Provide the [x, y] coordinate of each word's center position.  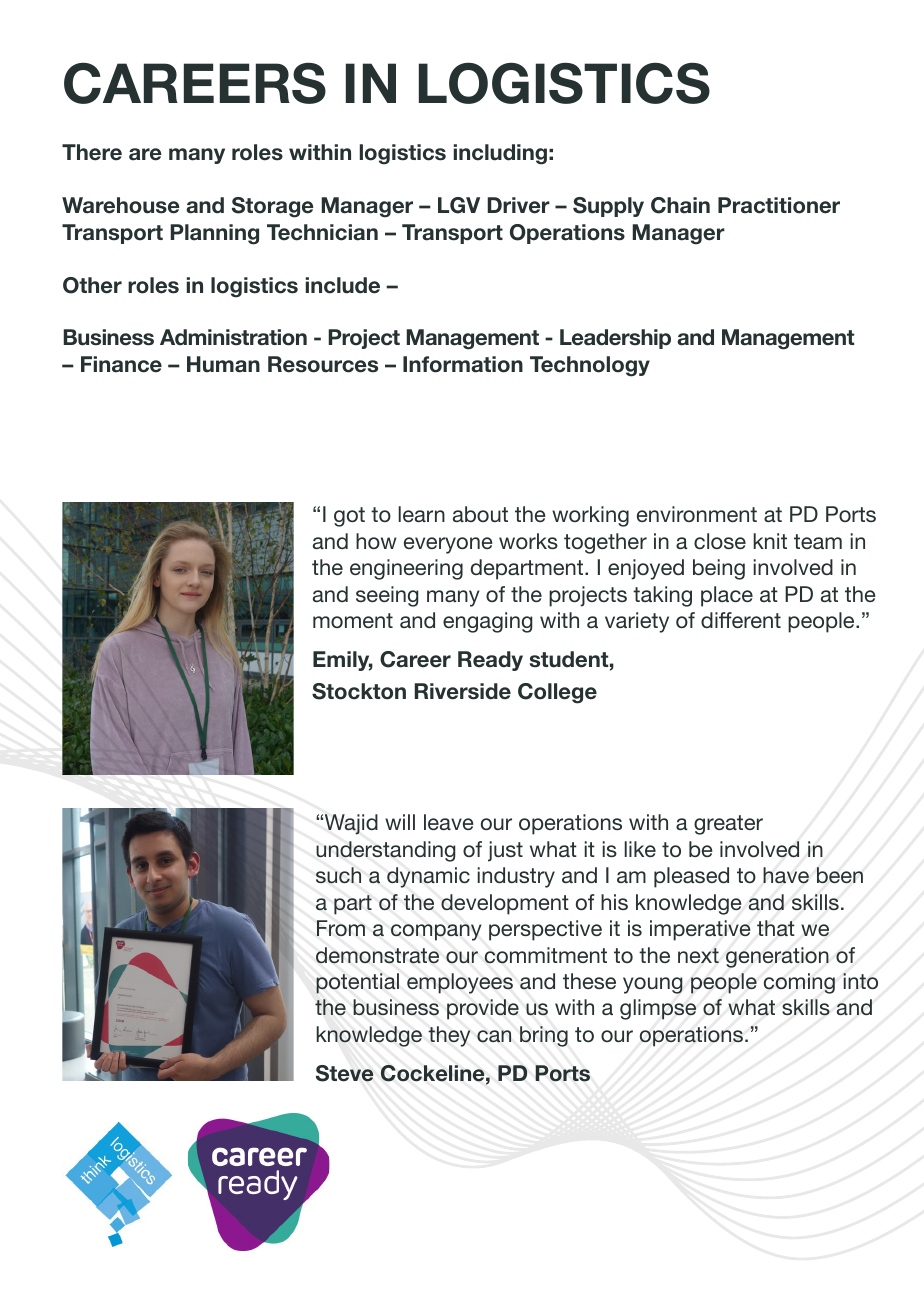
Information [463, 364]
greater [728, 825]
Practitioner [779, 205]
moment [353, 620]
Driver [518, 205]
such [338, 875]
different [741, 620]
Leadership [615, 339]
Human [223, 364]
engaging [488, 622]
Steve [344, 1073]
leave [449, 822]
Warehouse [120, 205]
